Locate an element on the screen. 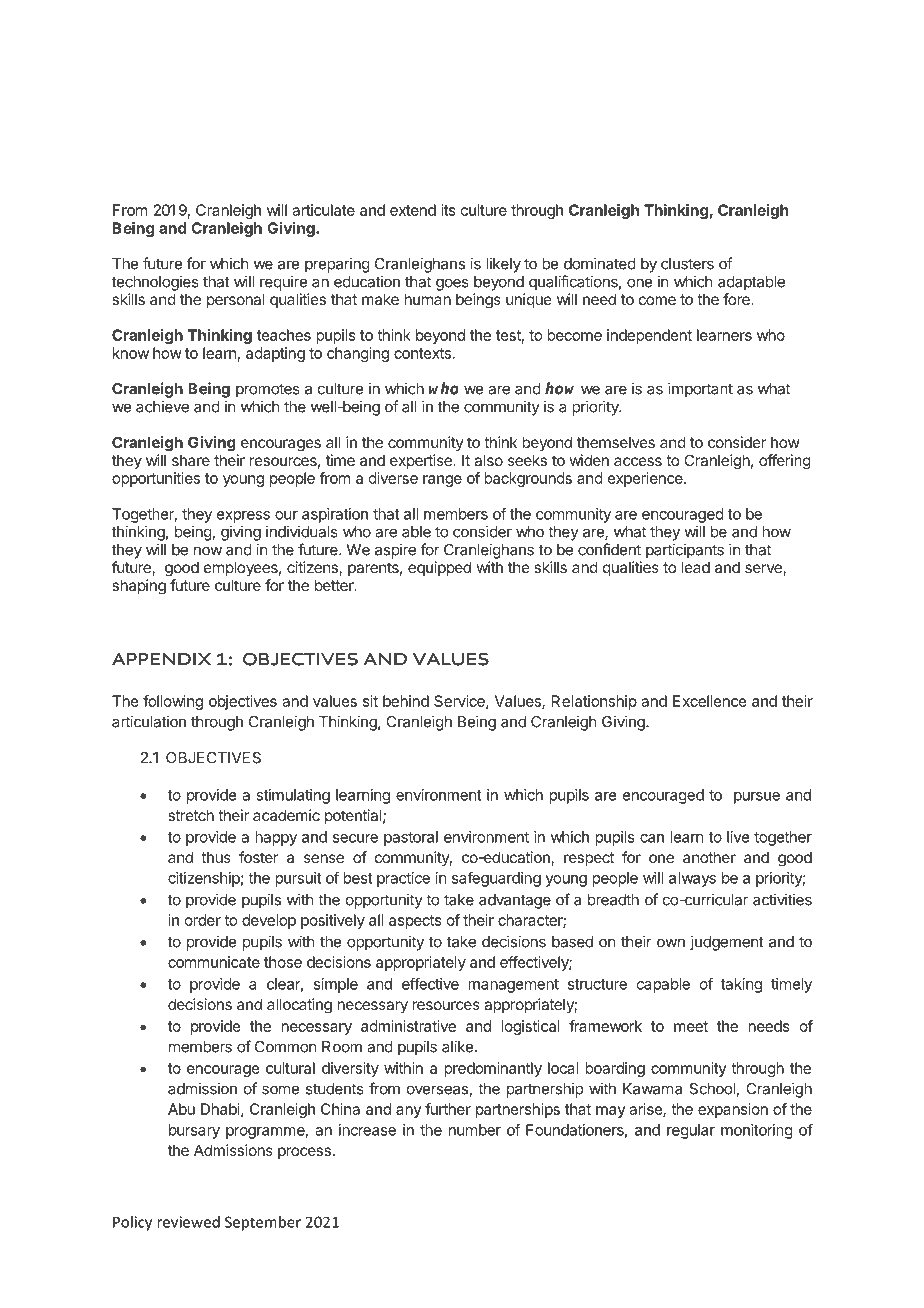 The height and width of the screenshot is (1308, 924). regular is located at coordinates (691, 1131).
